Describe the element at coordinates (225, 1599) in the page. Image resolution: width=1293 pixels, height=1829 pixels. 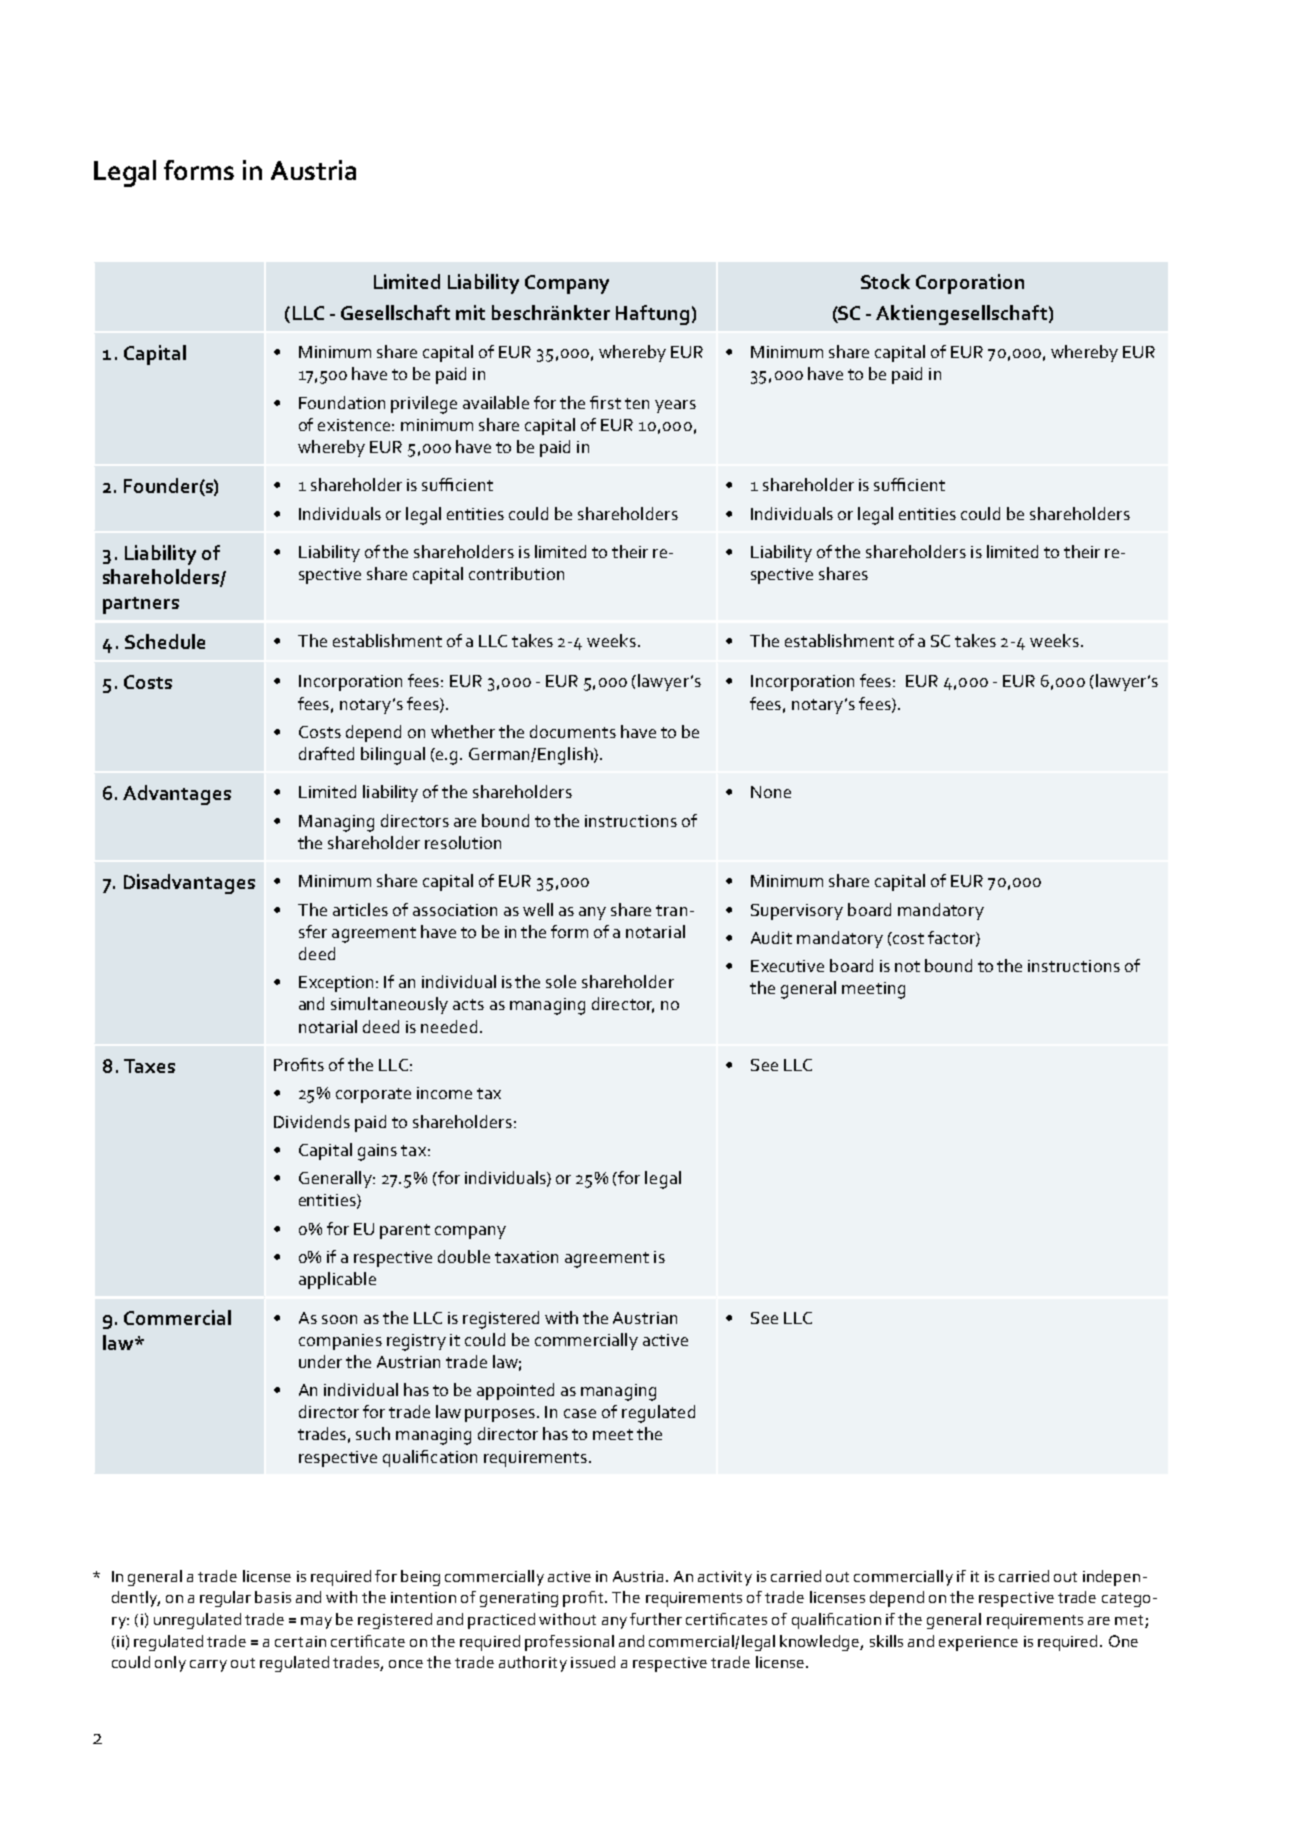
I see `regular` at that location.
